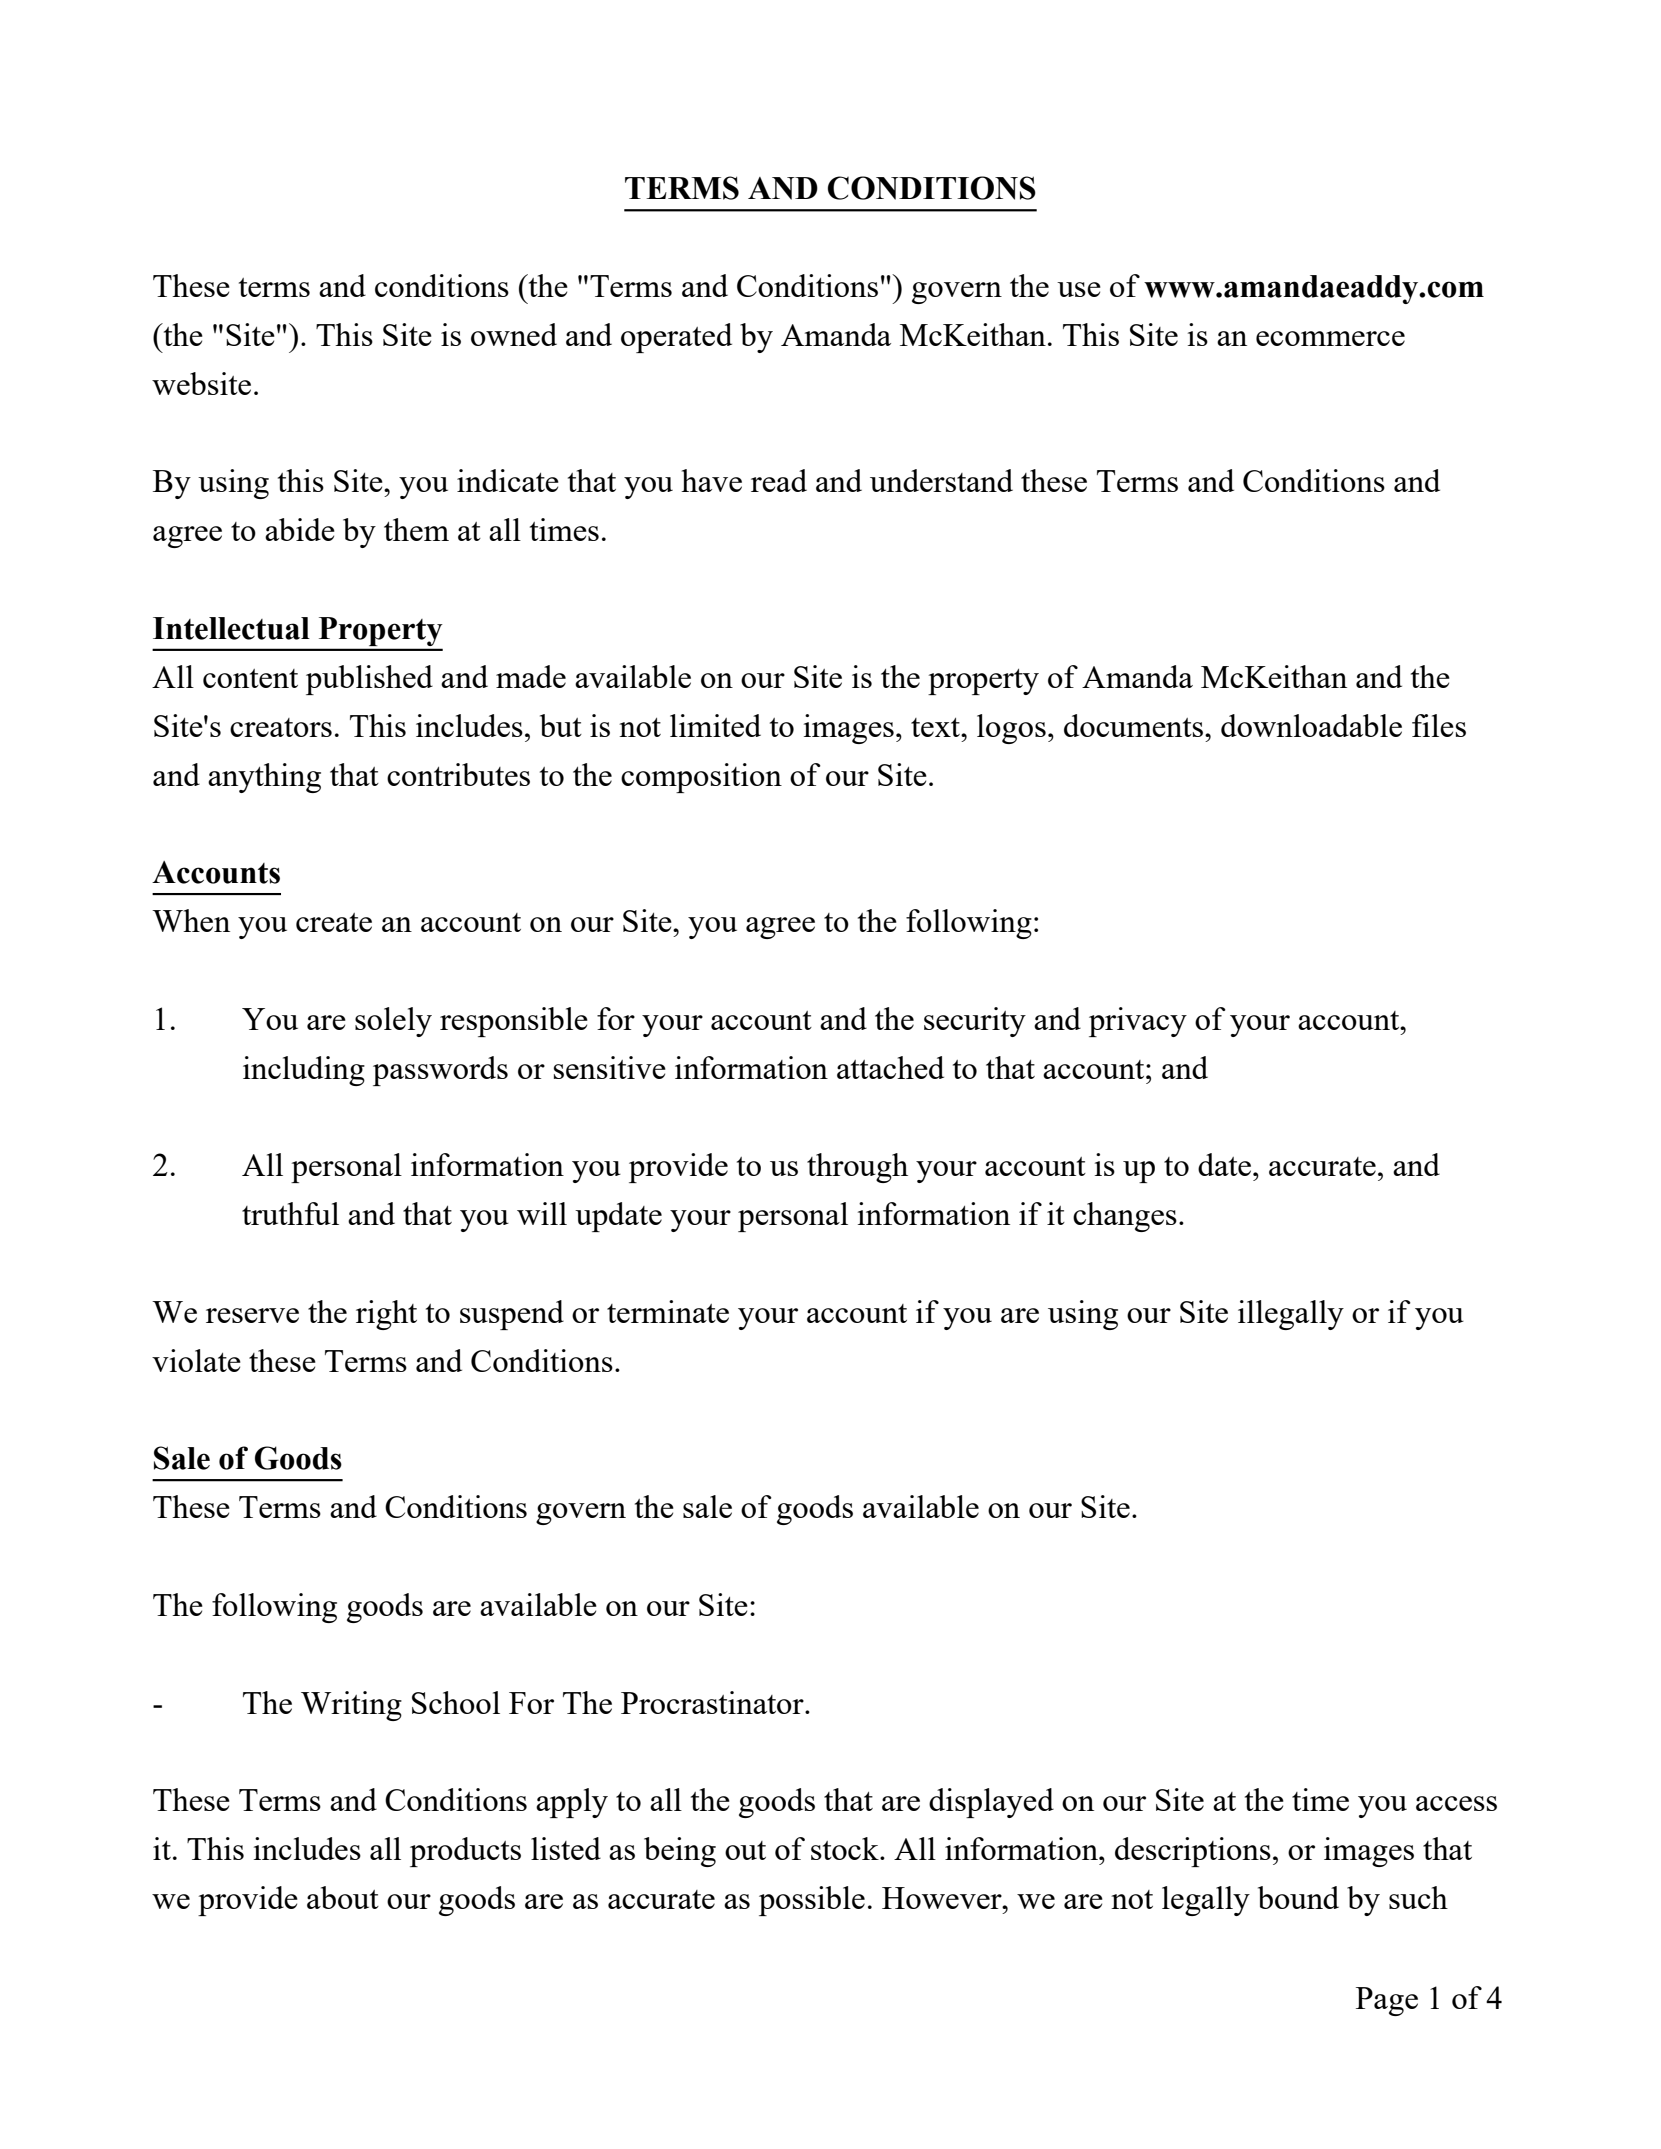 The height and width of the page is (2149, 1661). Describe the element at coordinates (1125, 1217) in the page. I see `changes` at that location.
